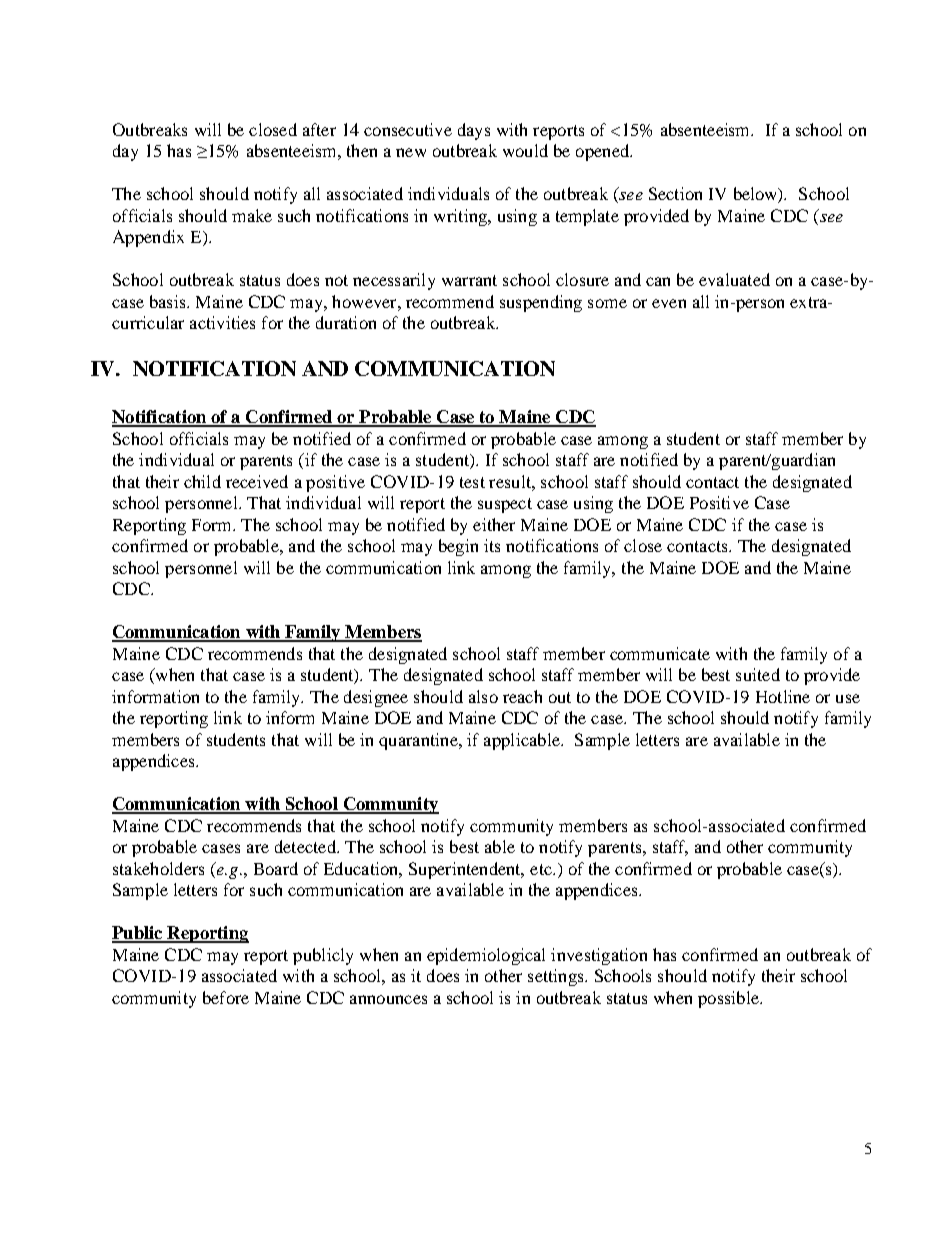 The width and height of the image is (952, 1233). What do you see at coordinates (257, 481) in the image?
I see `received` at bounding box center [257, 481].
